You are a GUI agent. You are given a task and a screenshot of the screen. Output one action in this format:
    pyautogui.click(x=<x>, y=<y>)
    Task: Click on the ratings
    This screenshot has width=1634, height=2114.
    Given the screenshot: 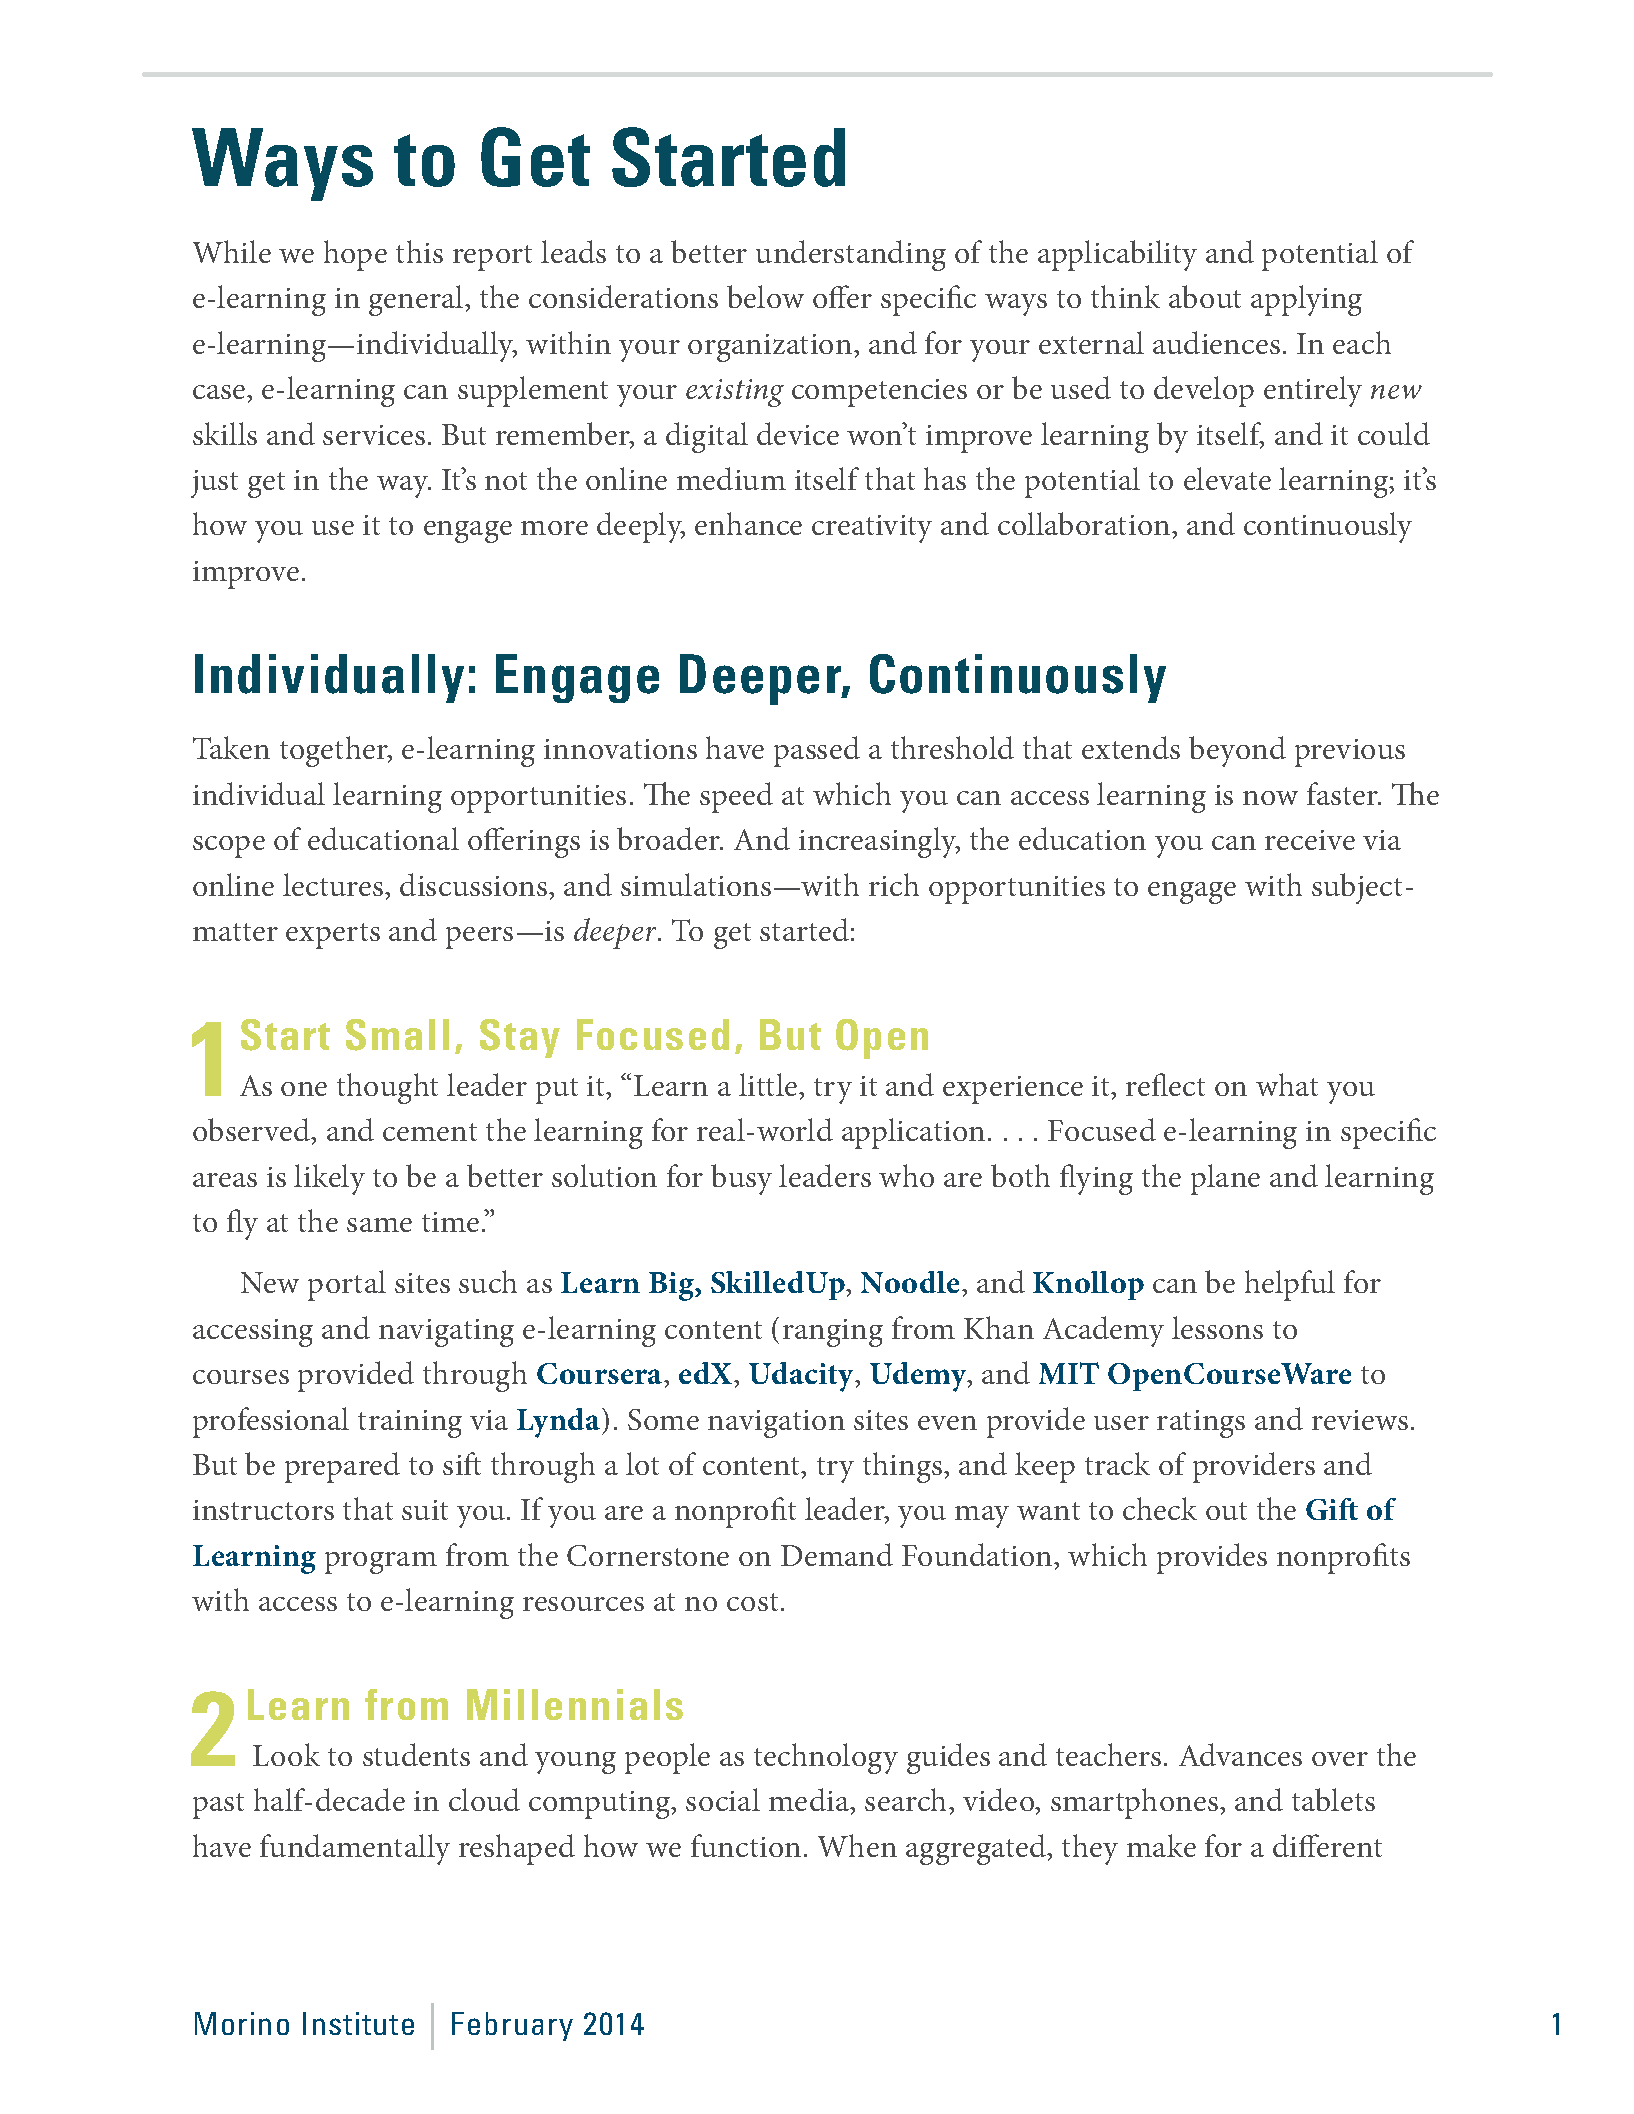 What is the action you would take?
    pyautogui.click(x=1201, y=1424)
